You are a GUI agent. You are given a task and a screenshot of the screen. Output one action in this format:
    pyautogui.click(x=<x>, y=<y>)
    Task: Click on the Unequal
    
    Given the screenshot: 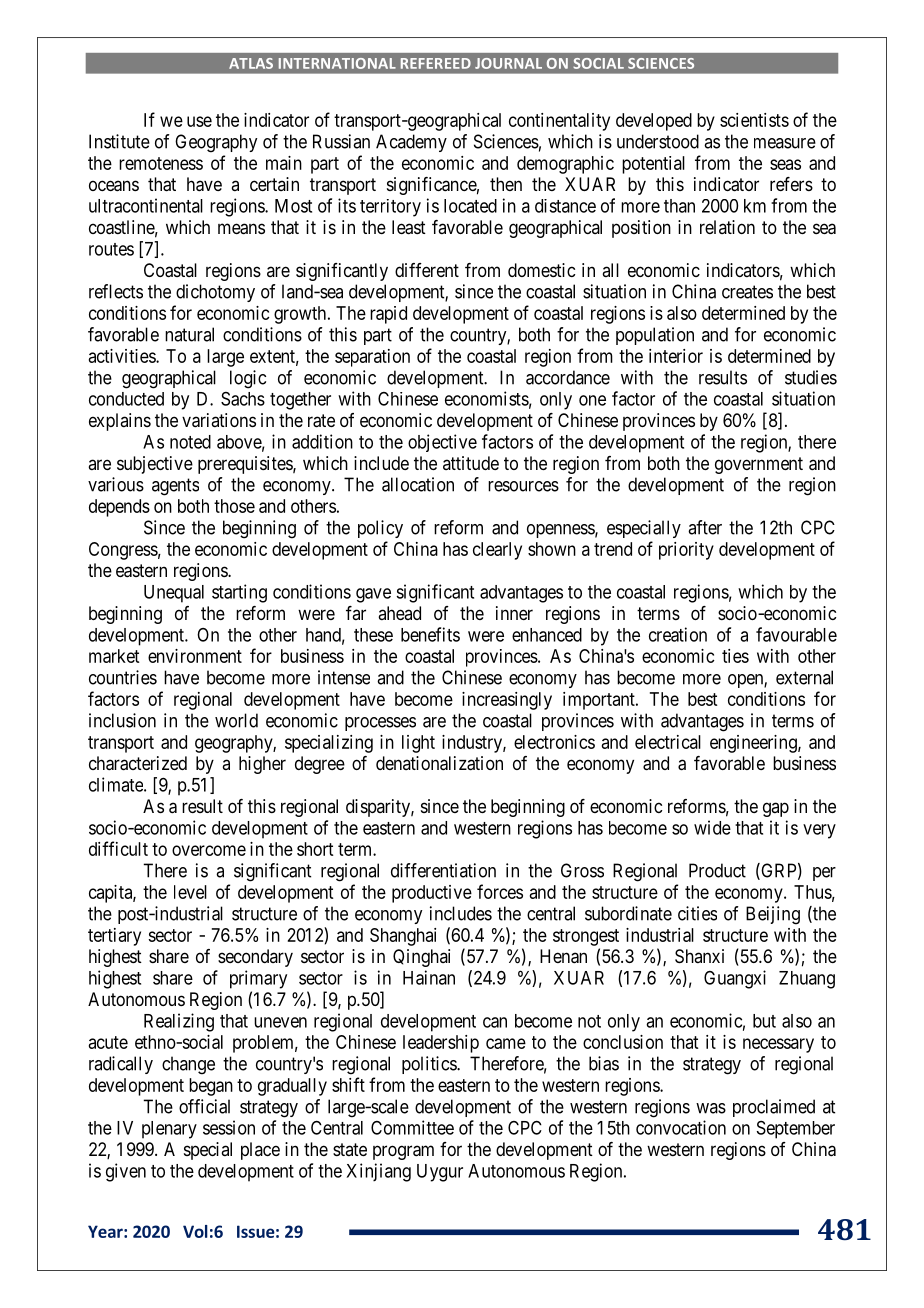 What is the action you would take?
    pyautogui.click(x=174, y=594)
